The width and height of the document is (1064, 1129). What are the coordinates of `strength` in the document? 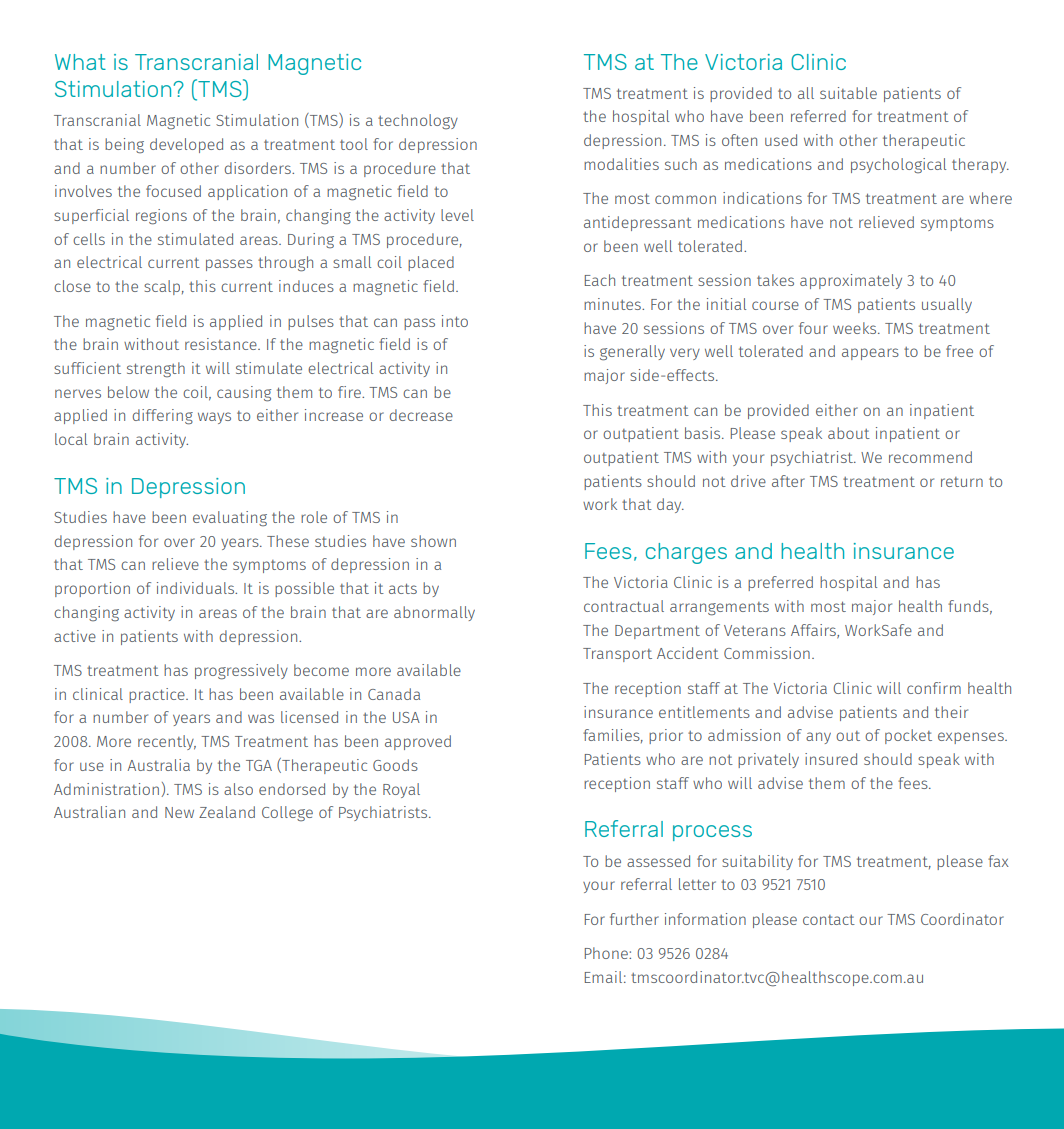 It's located at (156, 369).
